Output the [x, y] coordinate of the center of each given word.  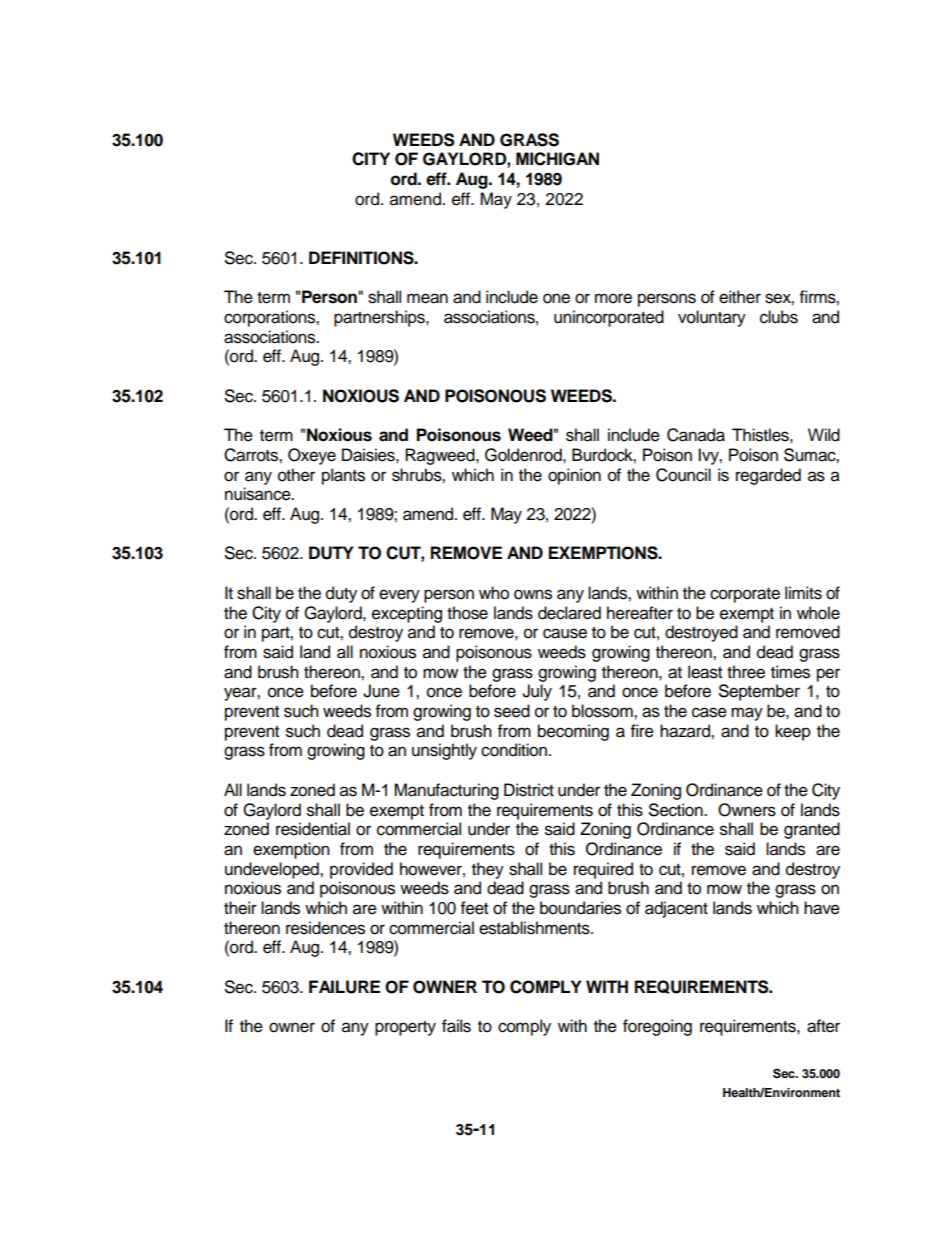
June [381, 691]
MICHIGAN [557, 159]
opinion [574, 476]
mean [427, 298]
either [740, 297]
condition [515, 750]
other [296, 475]
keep [793, 732]
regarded [768, 476]
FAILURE [344, 987]
